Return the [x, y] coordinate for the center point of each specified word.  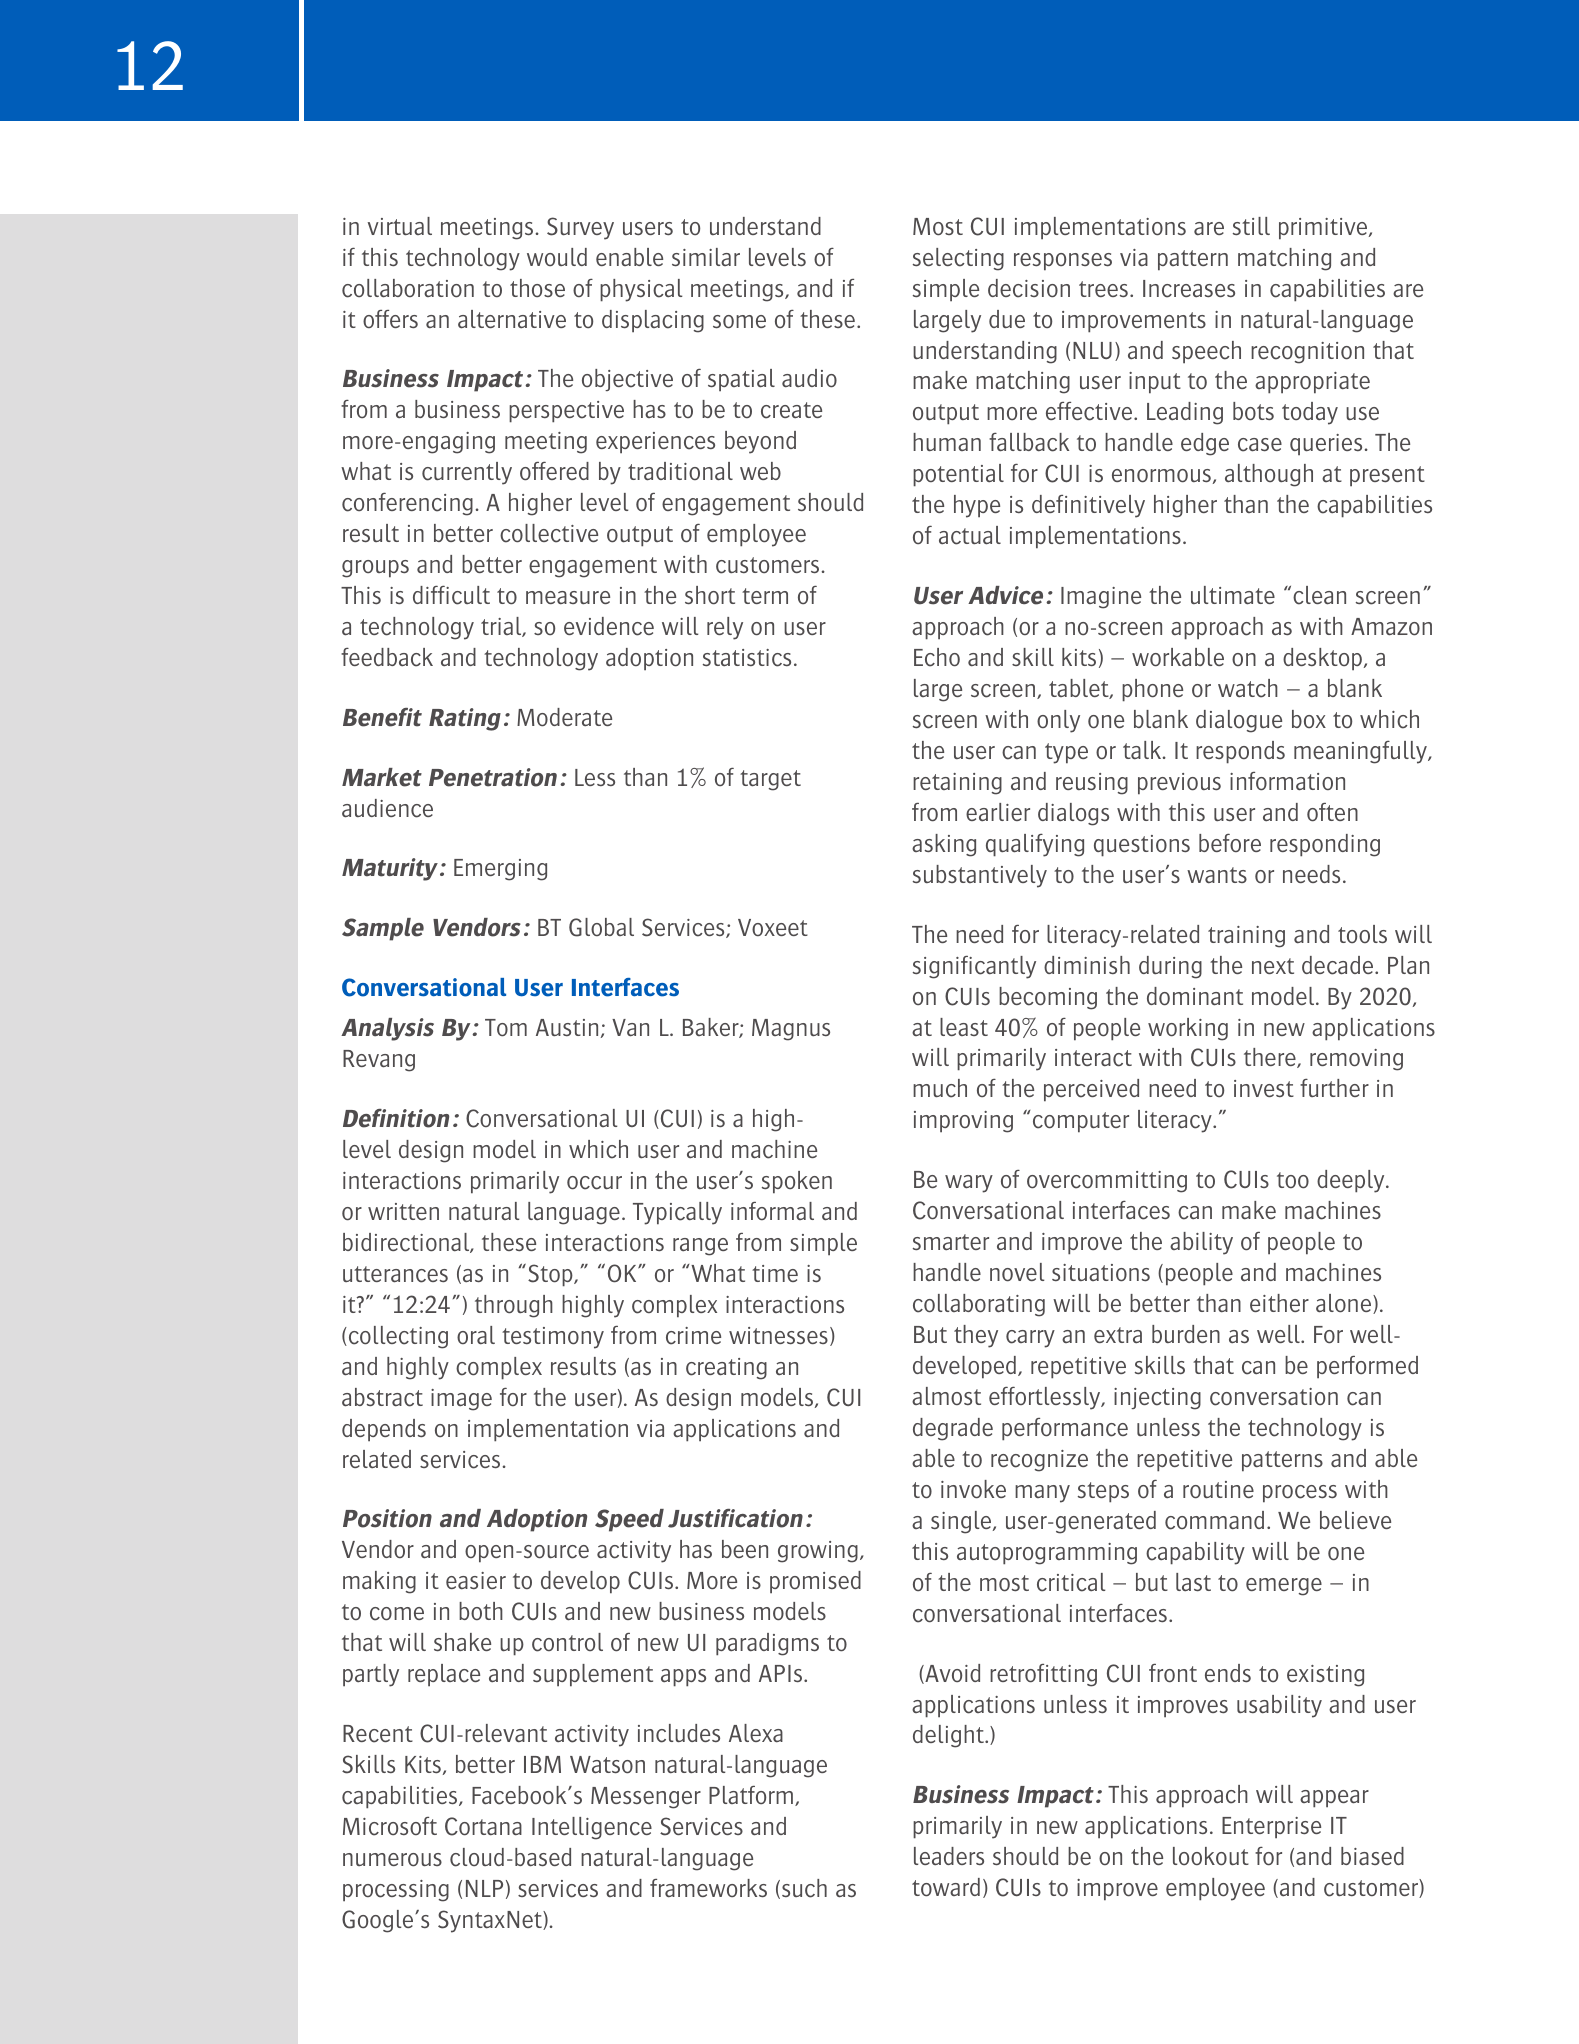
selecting [958, 259]
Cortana [483, 1826]
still [1251, 226]
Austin [567, 1027]
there [1271, 1058]
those [537, 288]
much [940, 1088]
